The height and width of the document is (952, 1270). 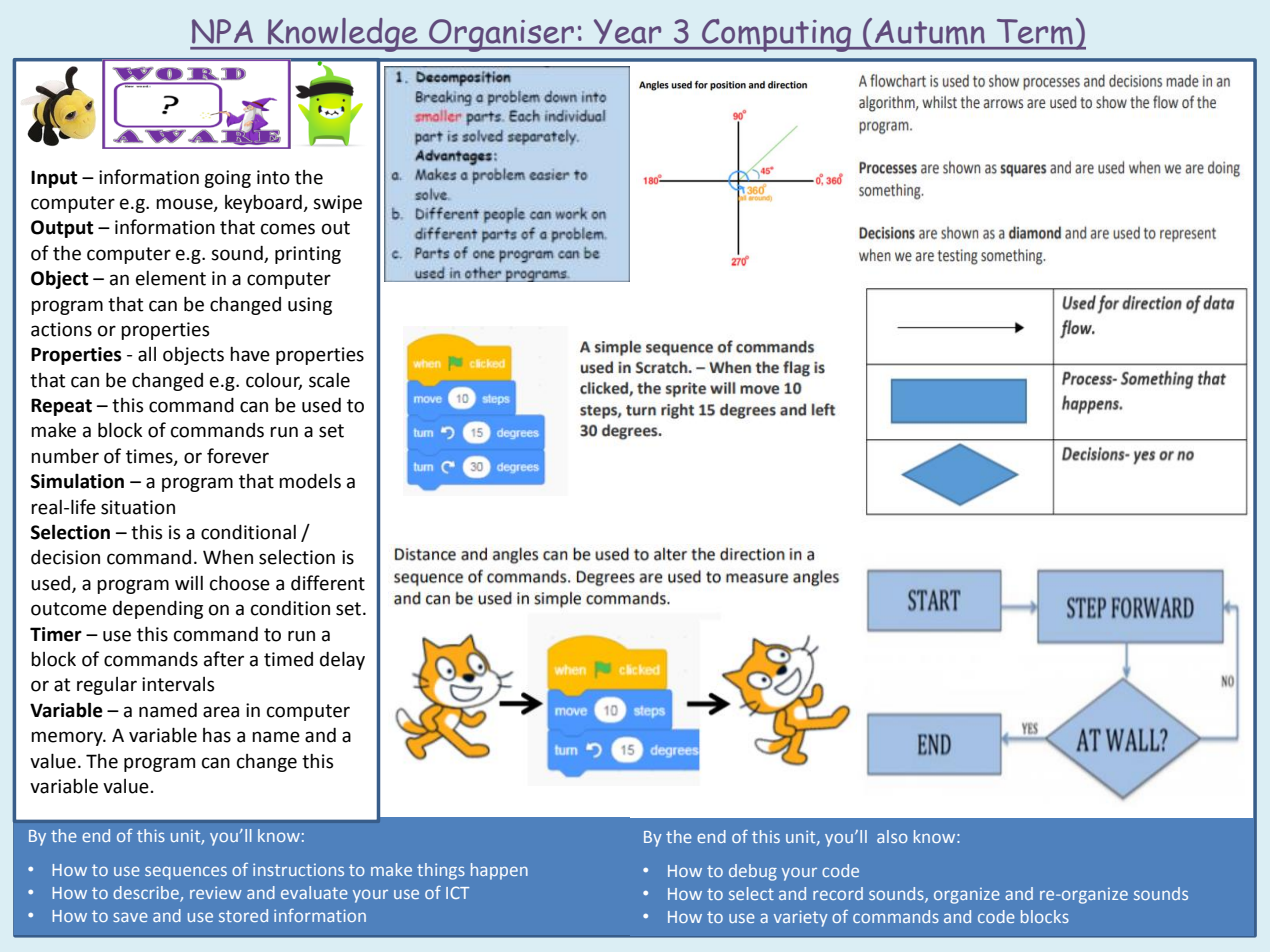 I want to click on timed, so click(x=288, y=659).
